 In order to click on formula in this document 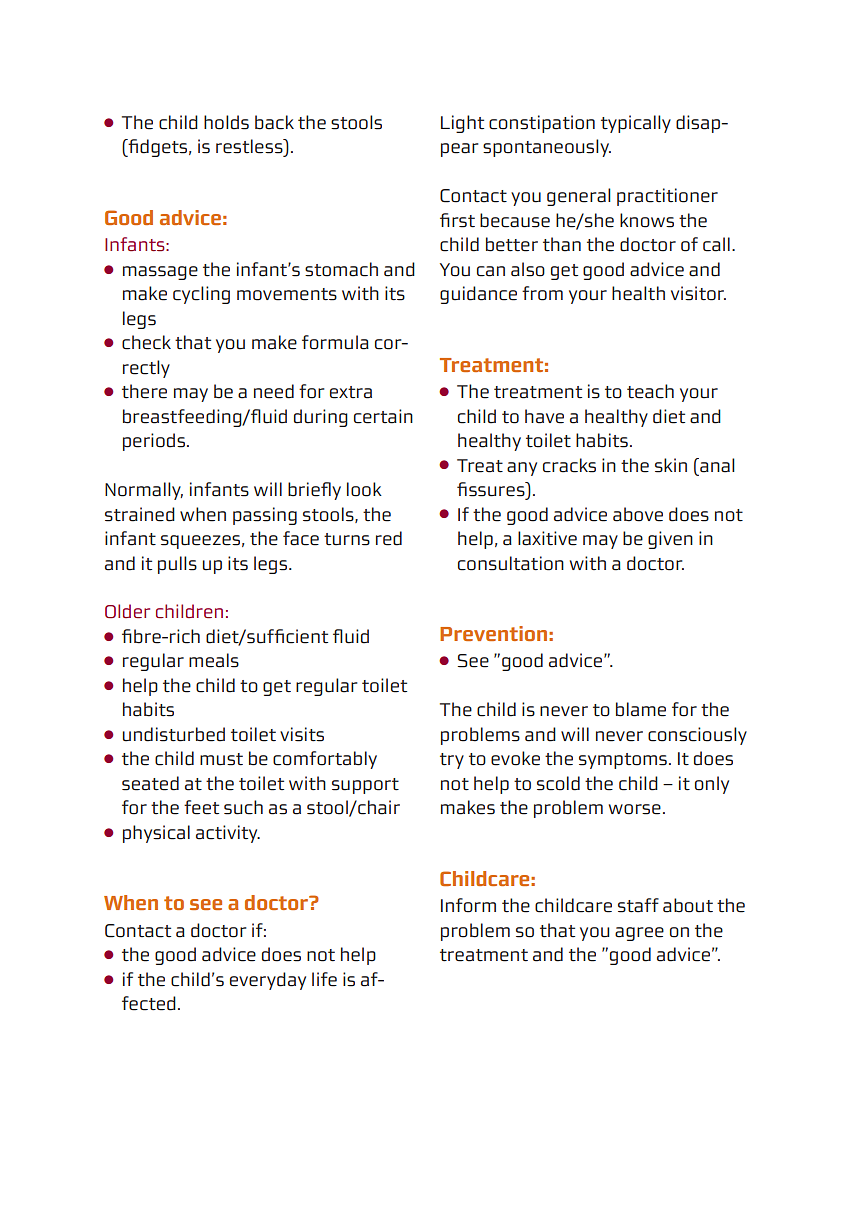, I will do `click(335, 342)`.
